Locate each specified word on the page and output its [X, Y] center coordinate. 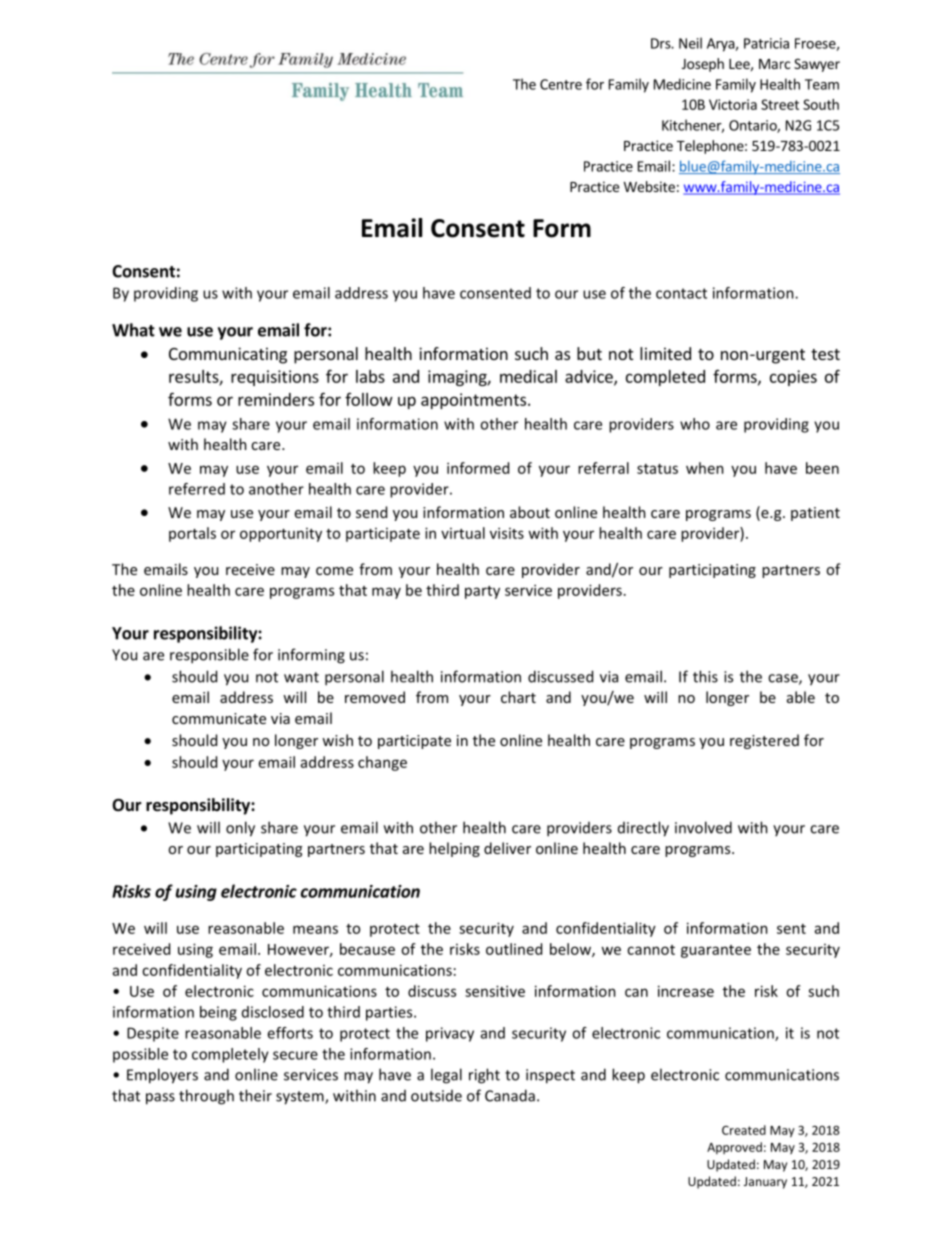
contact [681, 293]
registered [764, 741]
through [206, 1097]
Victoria [733, 104]
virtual [463, 533]
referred [197, 489]
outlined [514, 949]
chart [518, 697]
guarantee [716, 951]
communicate [219, 718]
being [218, 1013]
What [133, 330]
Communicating [228, 355]
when [705, 468]
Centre [561, 84]
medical [528, 376]
